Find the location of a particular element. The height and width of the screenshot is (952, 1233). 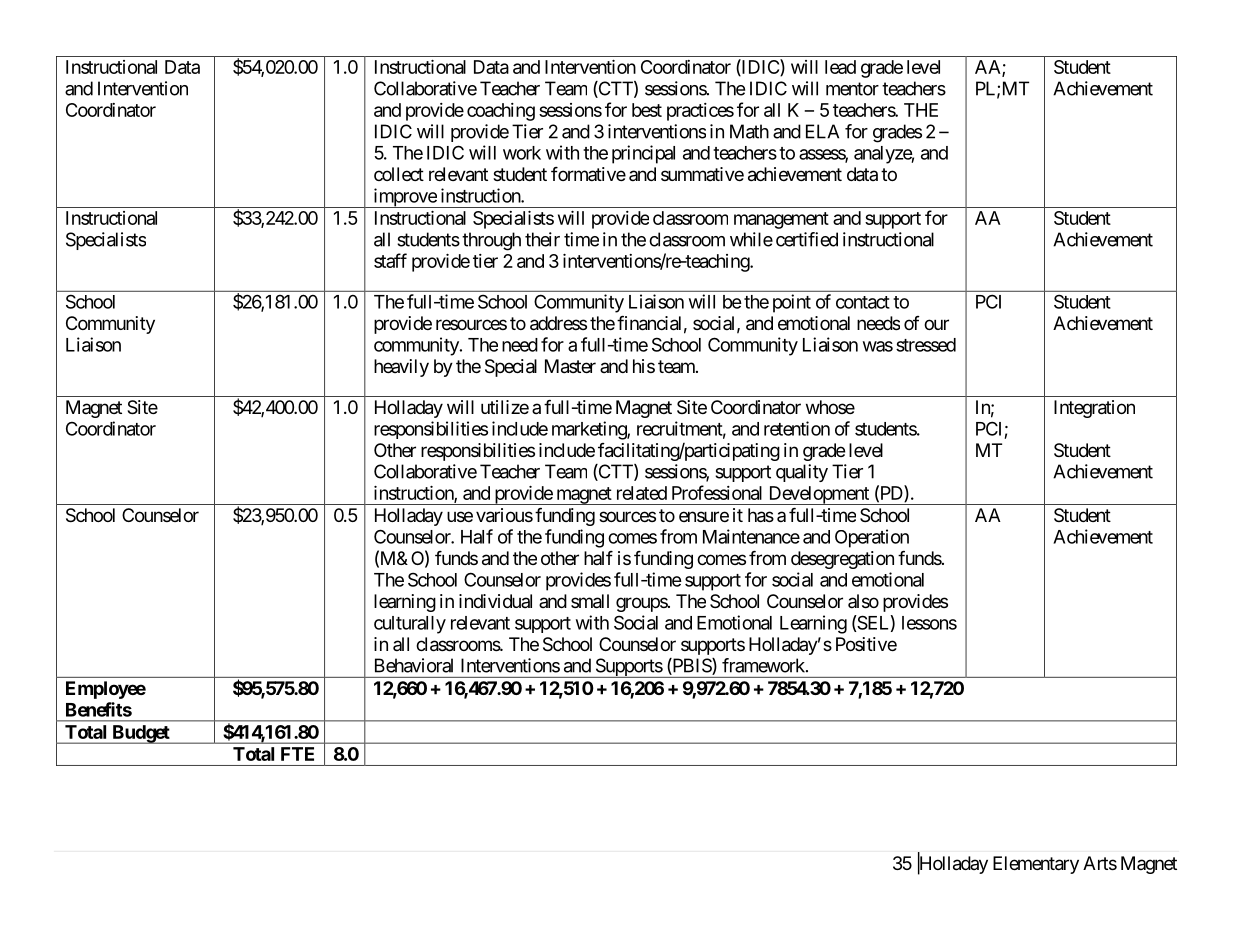

desegregation is located at coordinates (842, 560).
